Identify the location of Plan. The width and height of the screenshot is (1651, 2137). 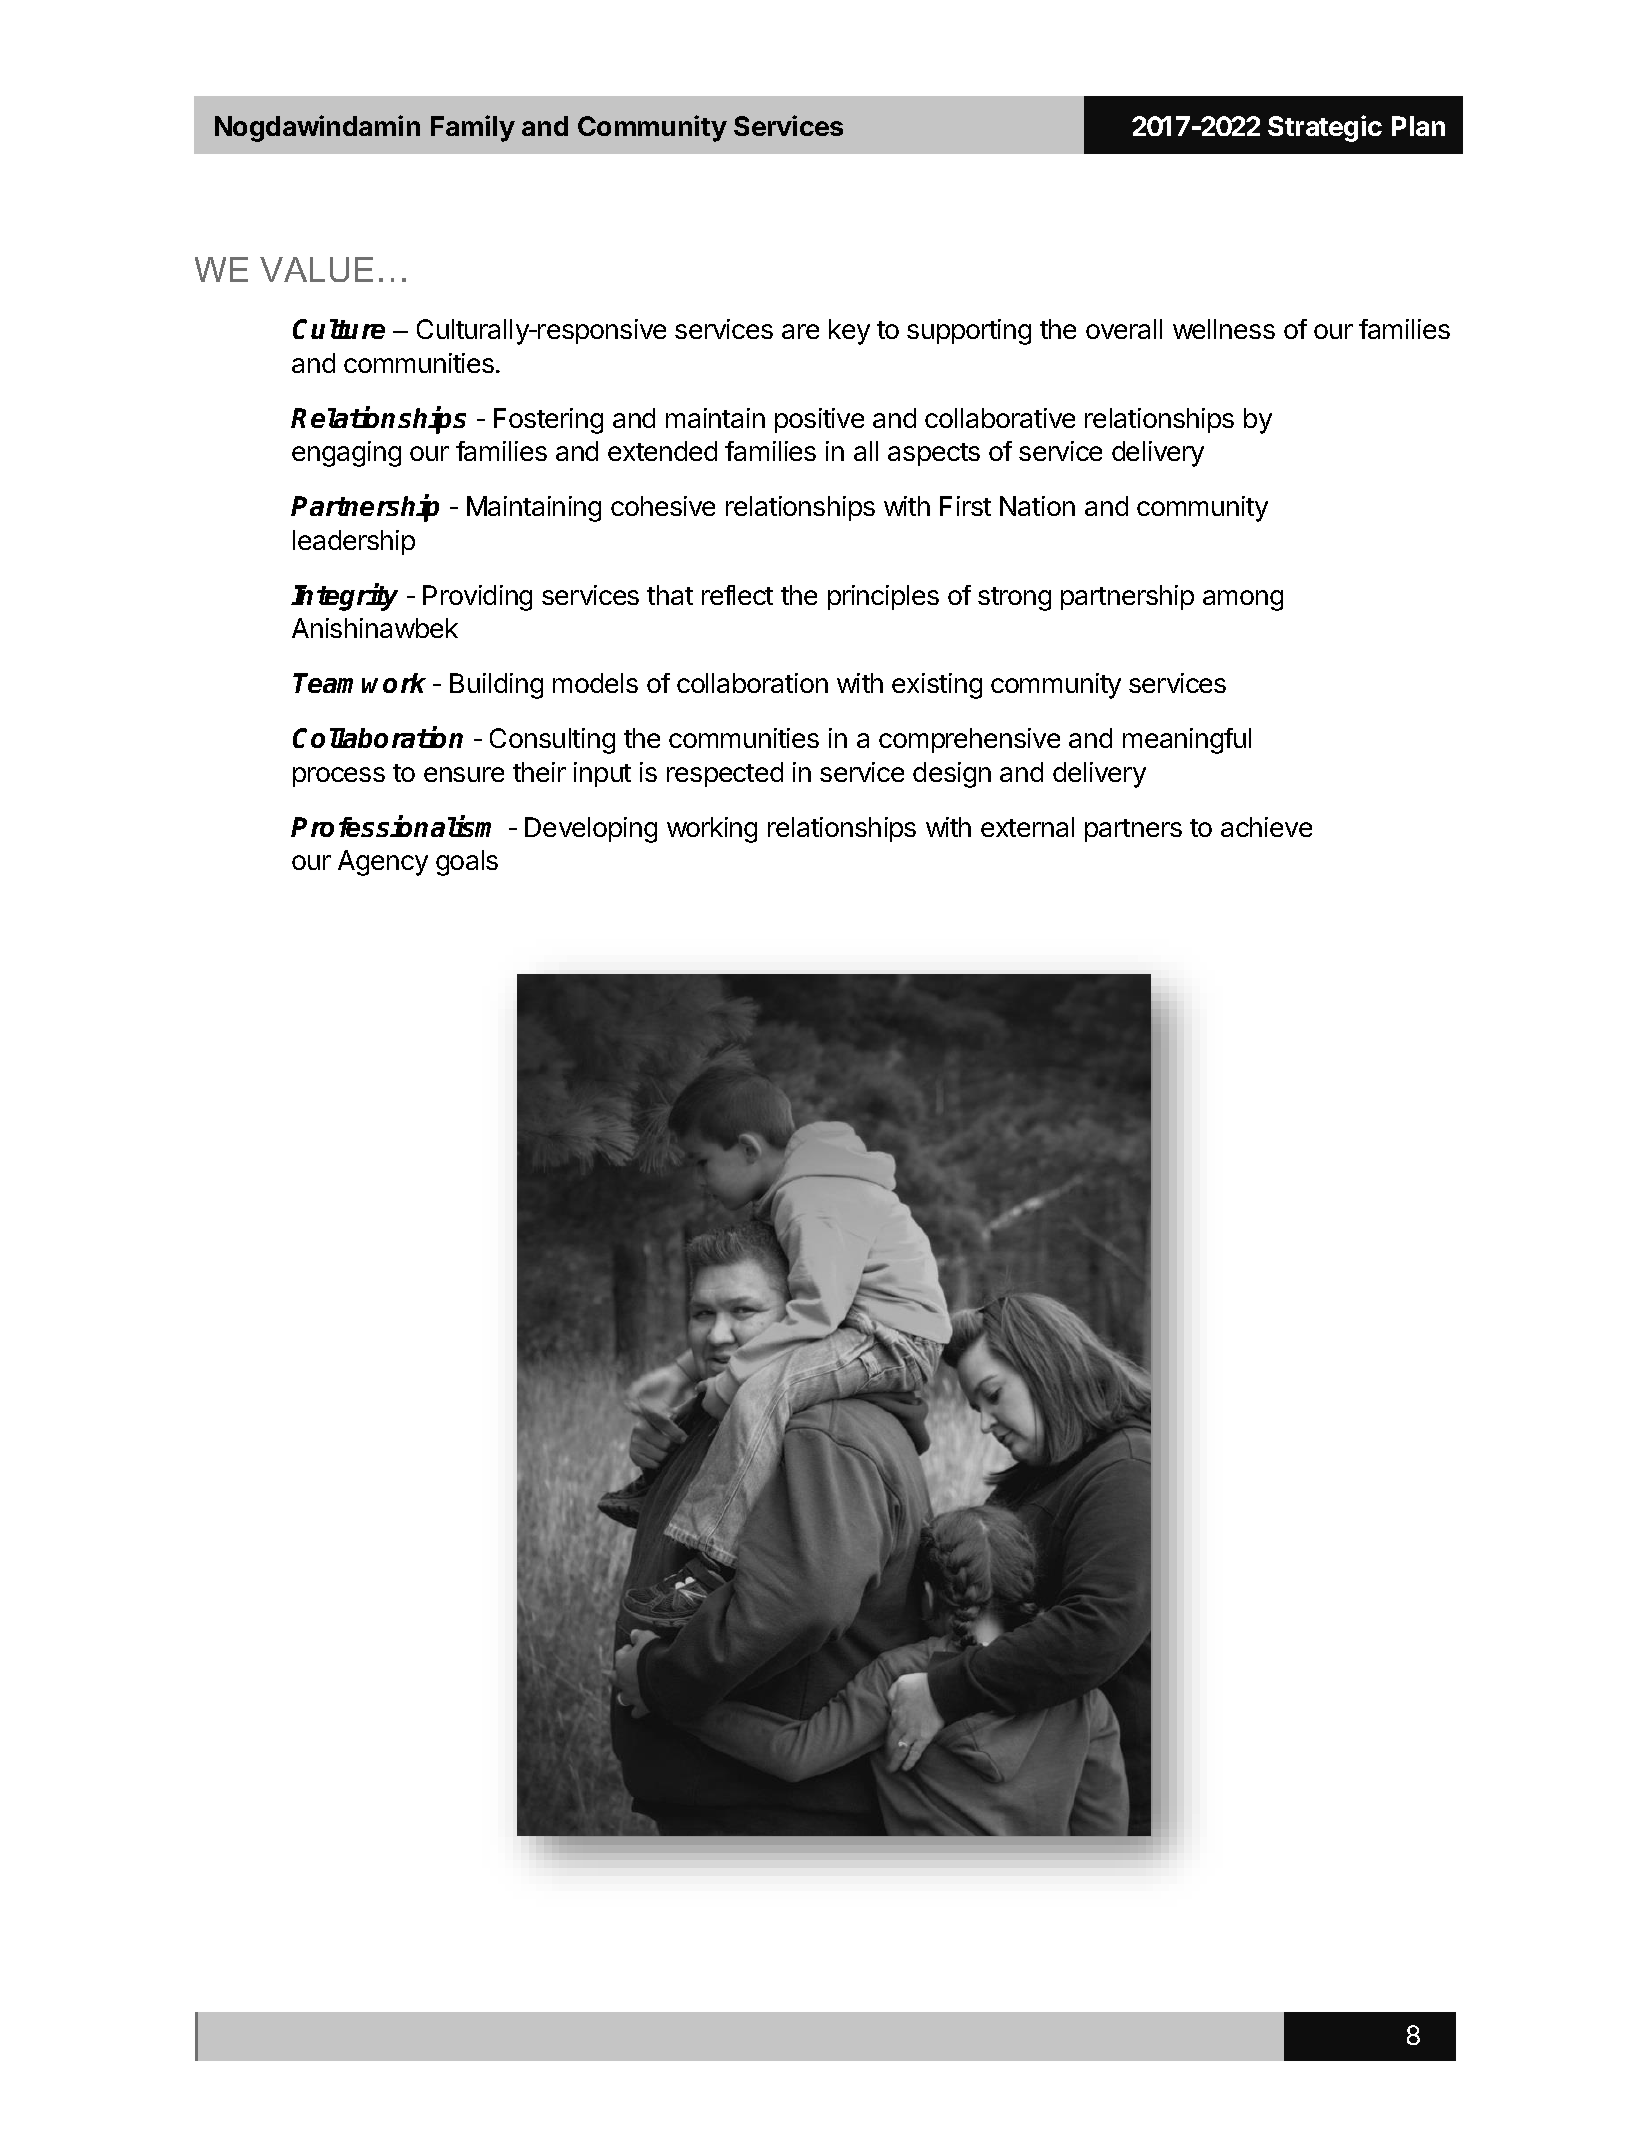
(1418, 126).
